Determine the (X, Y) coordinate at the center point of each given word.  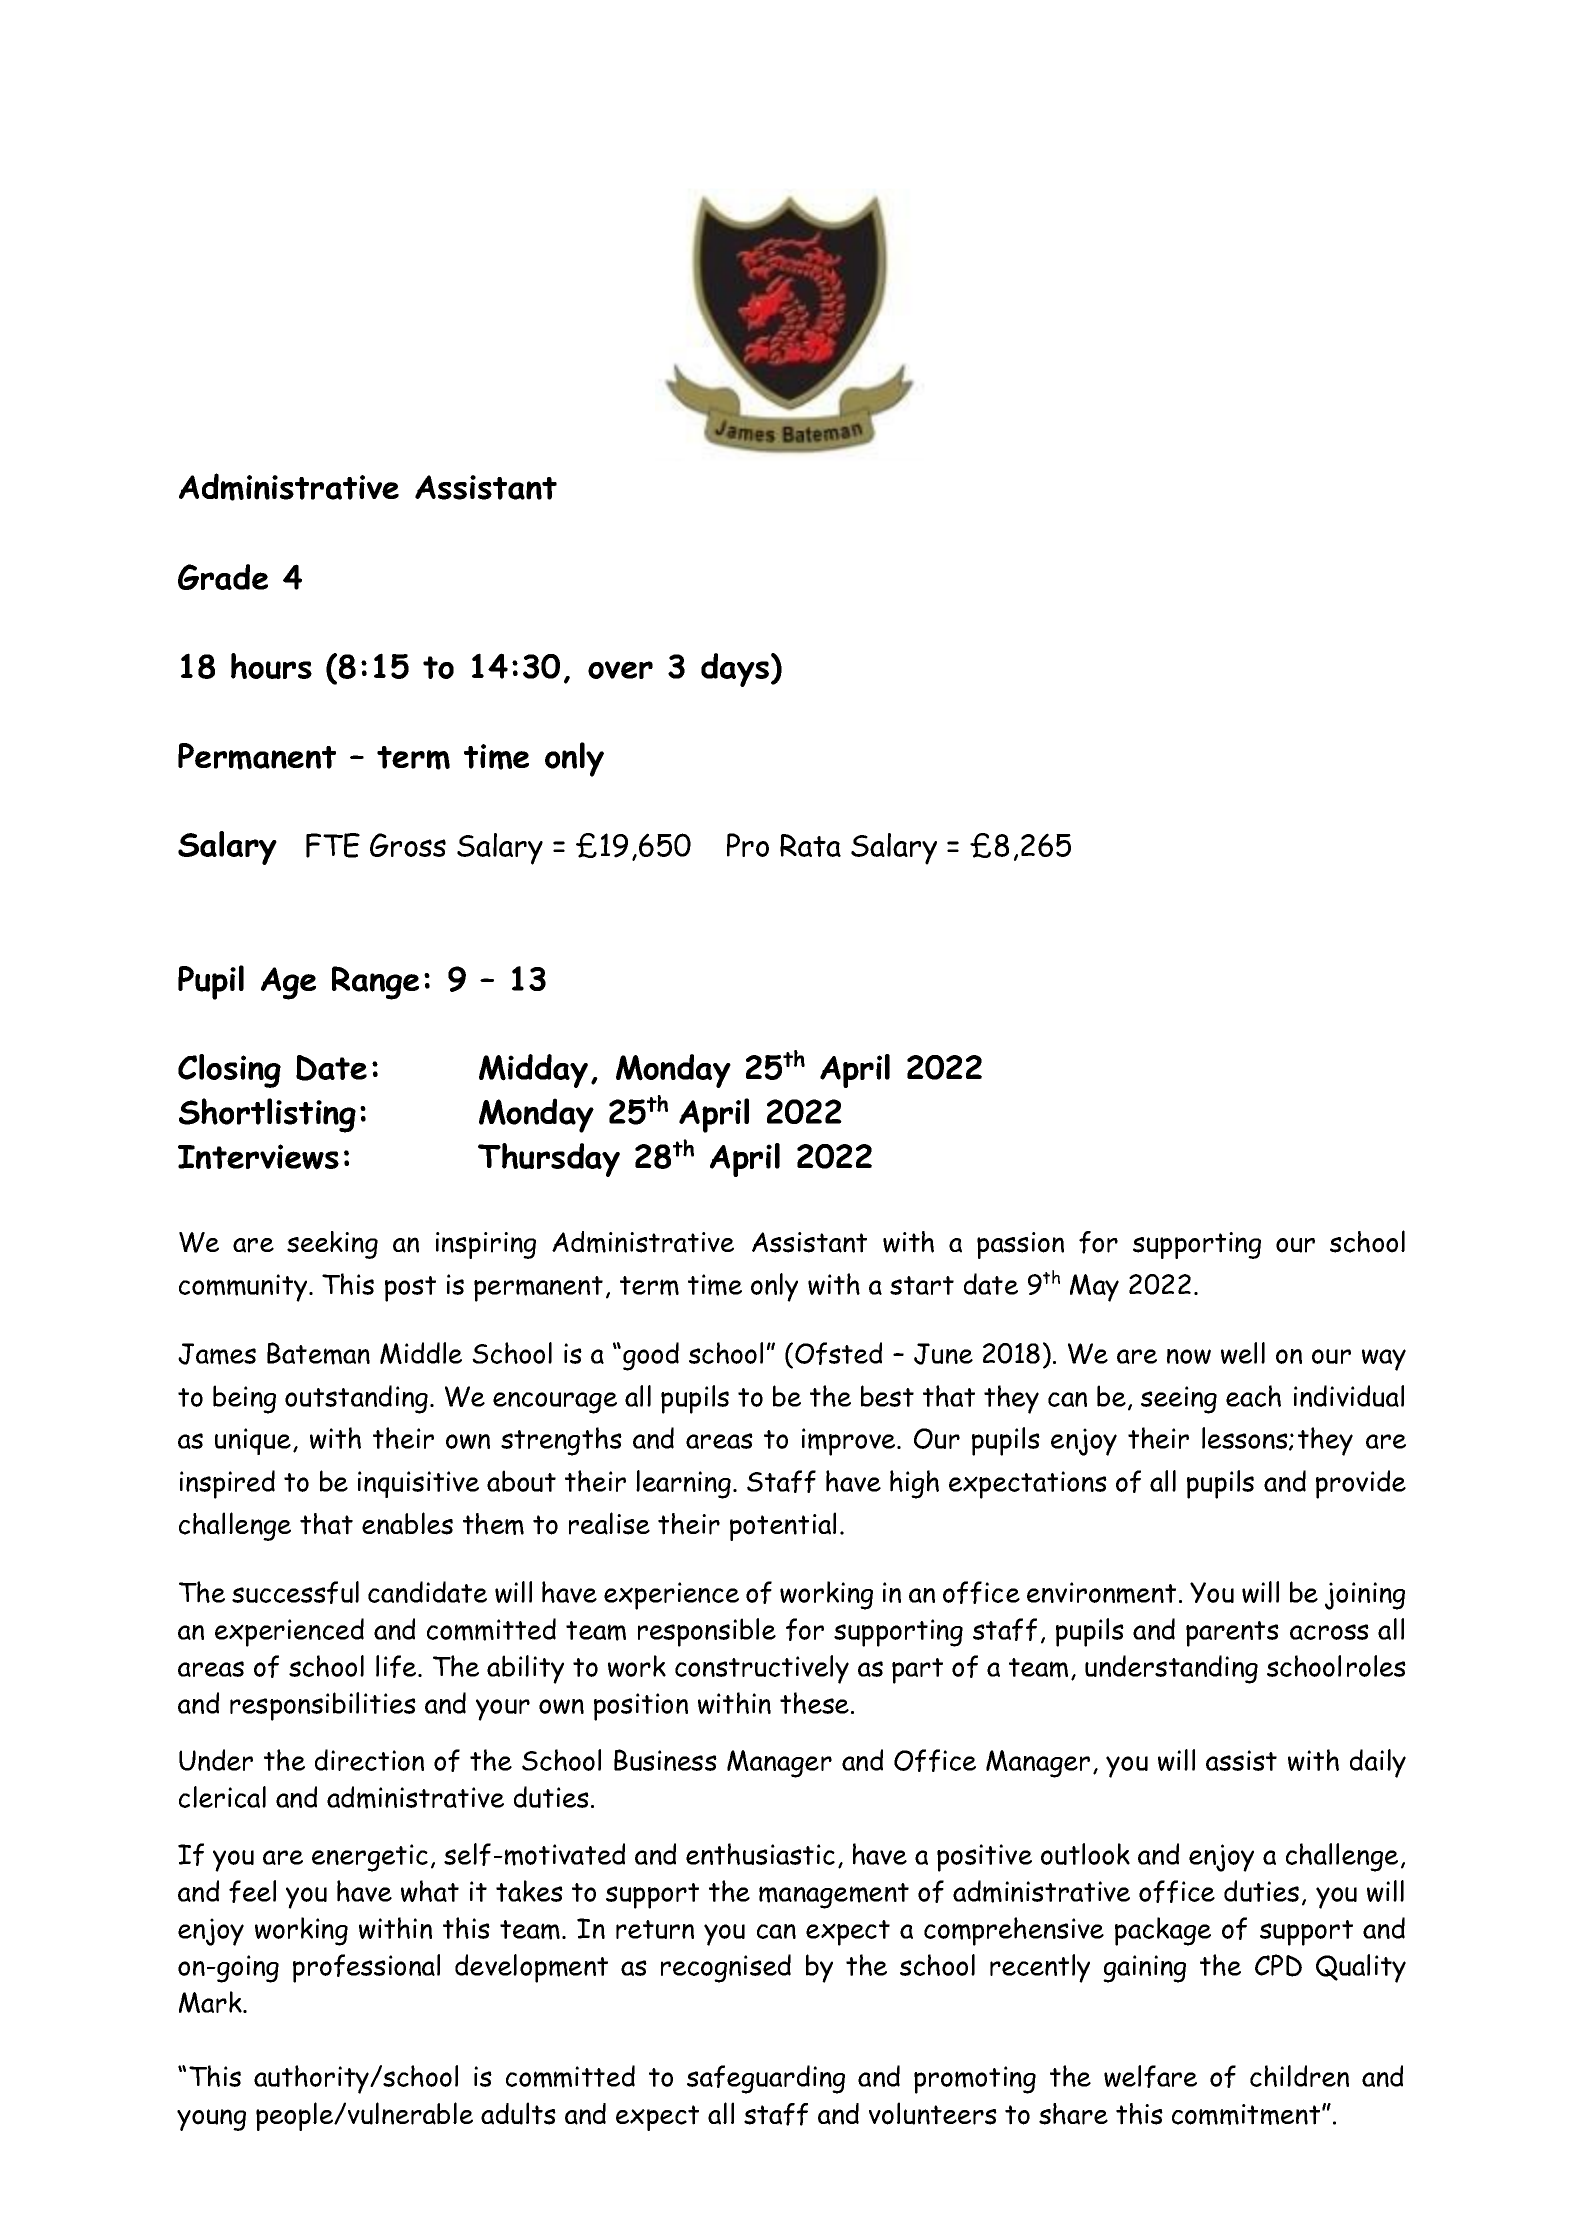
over (620, 670)
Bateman (318, 1353)
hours (271, 666)
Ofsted (838, 1353)
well (1243, 1353)
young (211, 2120)
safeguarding (766, 2079)
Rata (810, 845)
